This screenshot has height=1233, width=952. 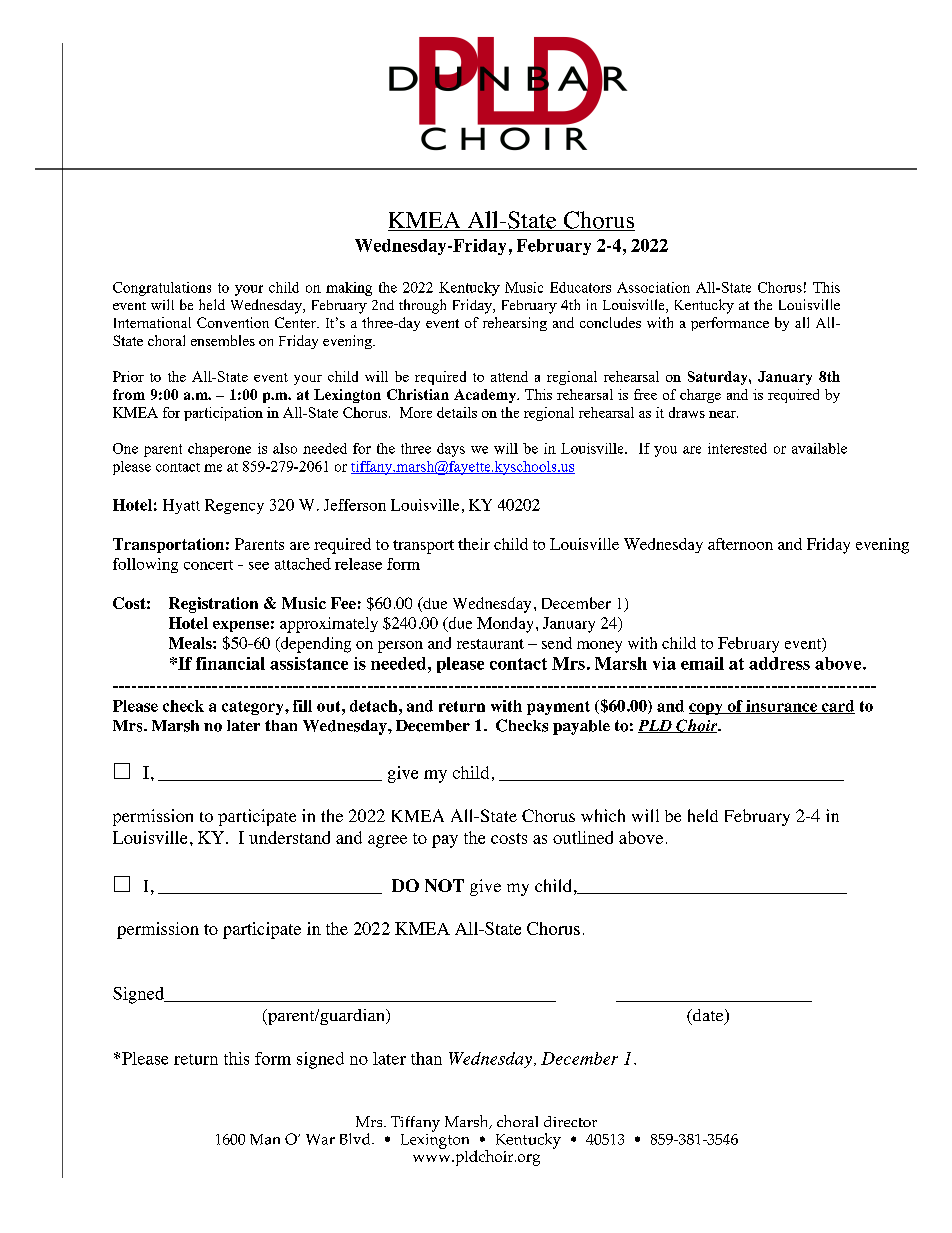 What do you see at coordinates (653, 287) in the screenshot?
I see `Association` at bounding box center [653, 287].
